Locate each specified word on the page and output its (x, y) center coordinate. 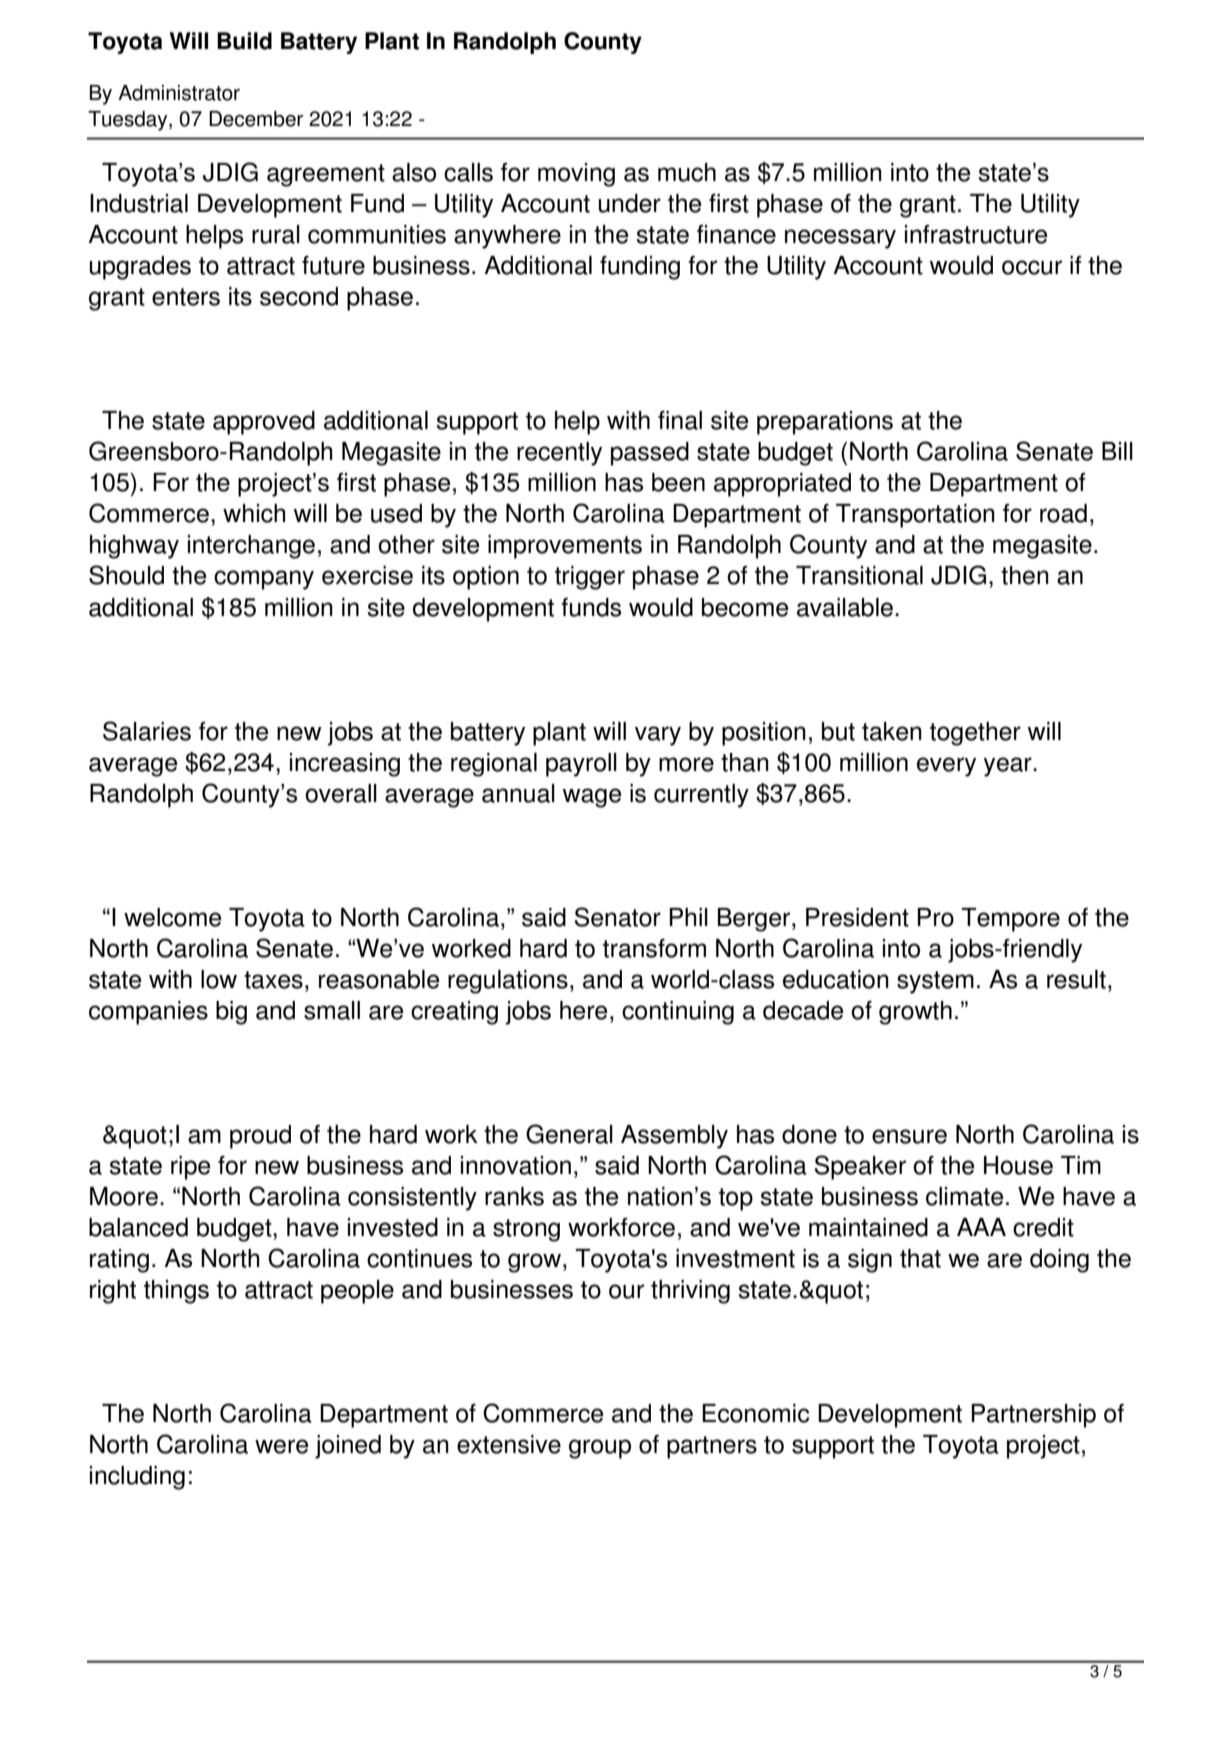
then (1025, 575)
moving (576, 175)
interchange (251, 547)
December (256, 119)
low (219, 979)
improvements (565, 547)
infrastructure (976, 234)
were (281, 1446)
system (935, 982)
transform (654, 948)
